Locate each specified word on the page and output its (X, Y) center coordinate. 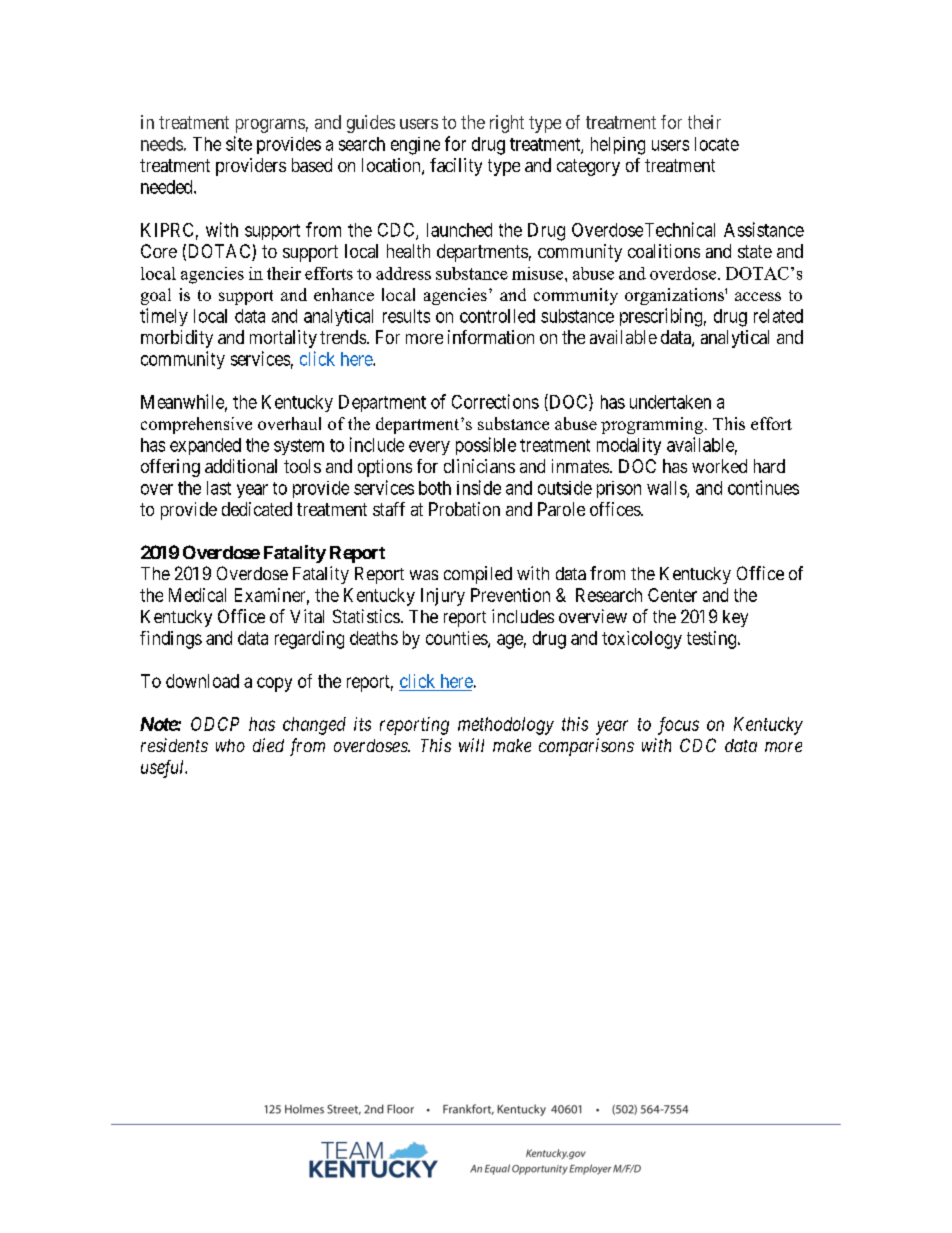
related (778, 316)
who (230, 745)
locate (717, 144)
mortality (283, 339)
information (491, 337)
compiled (478, 575)
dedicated (257, 509)
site (239, 143)
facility (456, 167)
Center (672, 595)
